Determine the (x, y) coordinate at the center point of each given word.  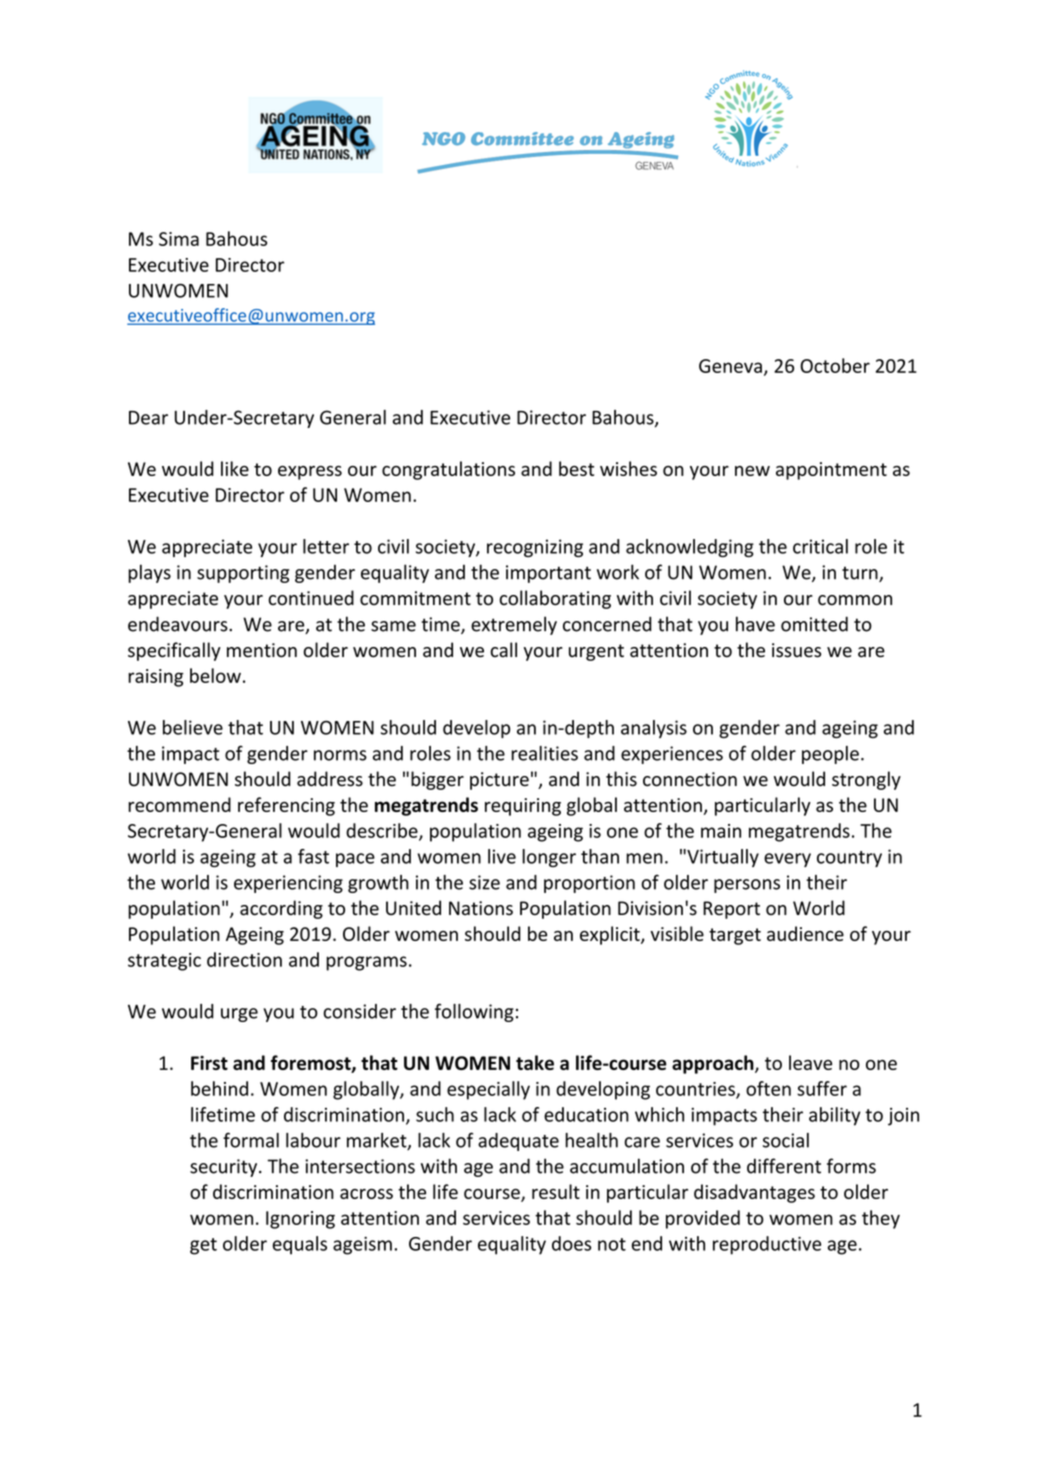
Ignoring (300, 1220)
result (556, 1191)
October (835, 365)
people (830, 755)
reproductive (767, 1245)
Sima (179, 239)
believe (193, 727)
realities (544, 753)
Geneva (730, 366)
